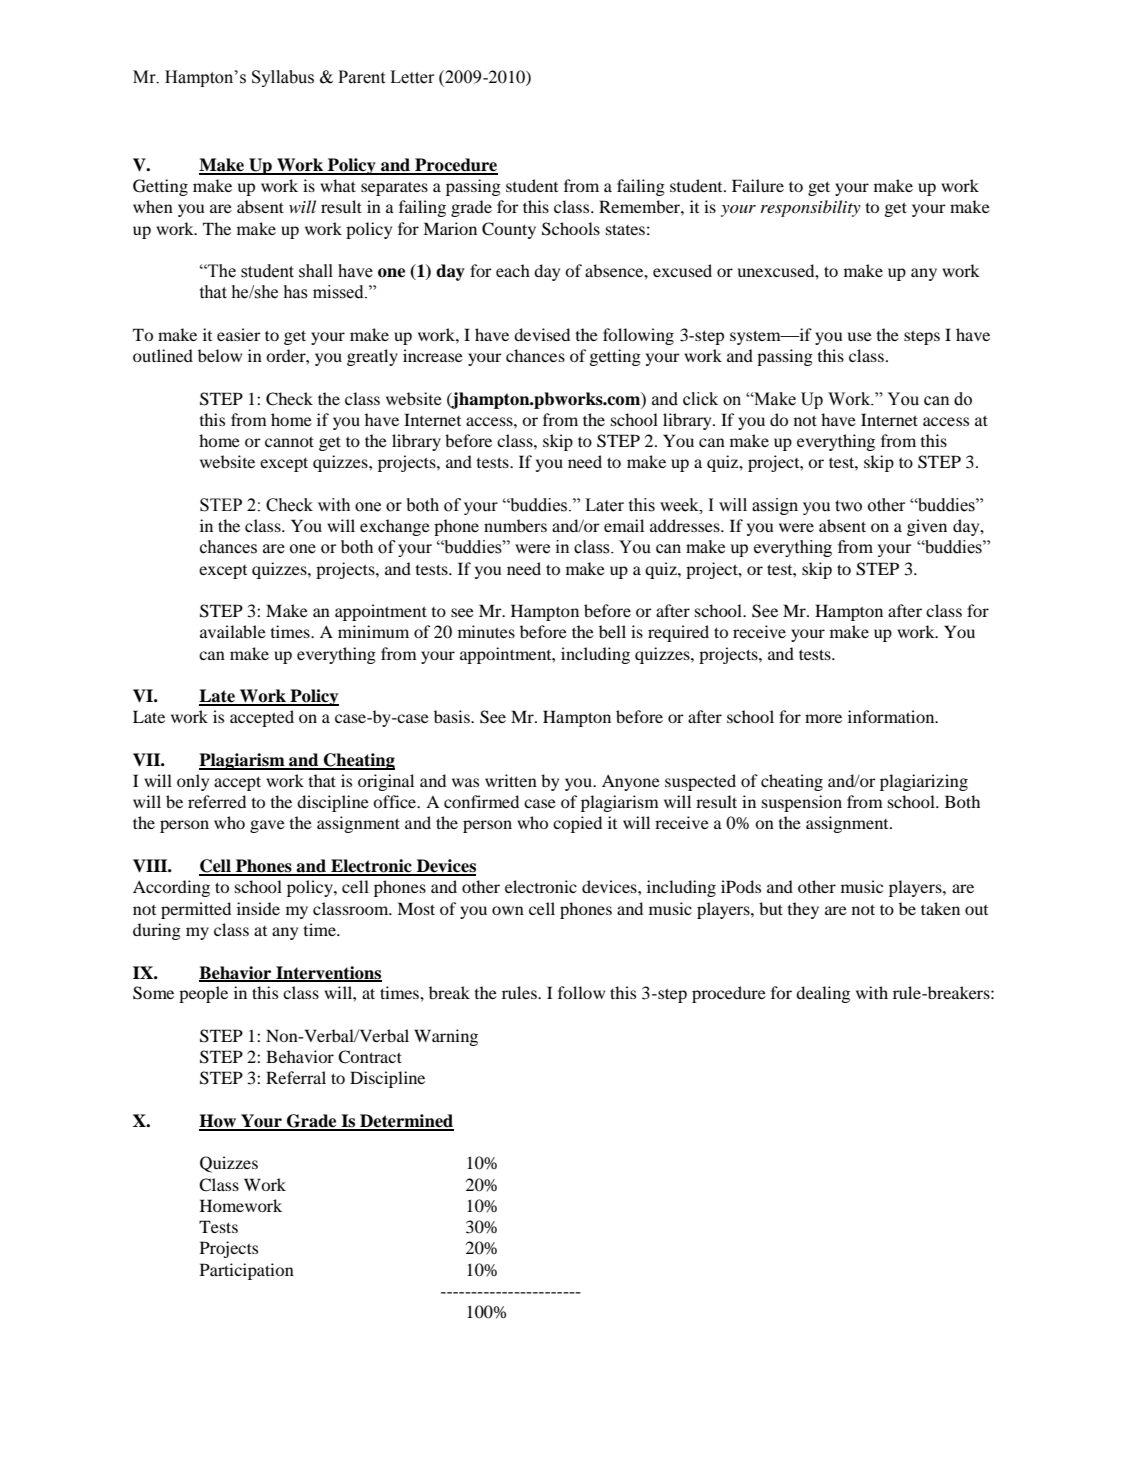  Describe the element at coordinates (258, 908) in the page. I see `inside` at that location.
